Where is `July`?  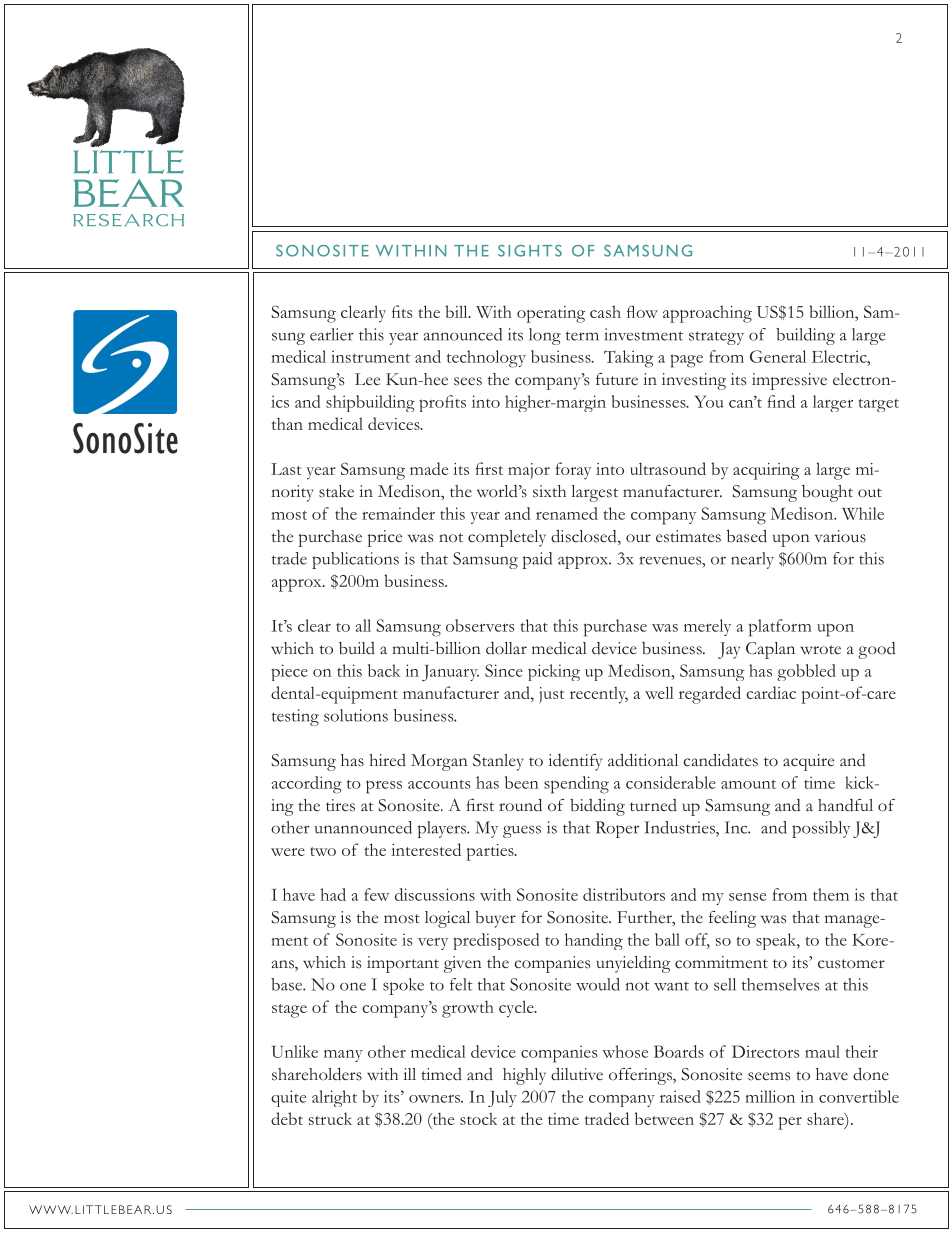
July is located at coordinates (502, 1098).
